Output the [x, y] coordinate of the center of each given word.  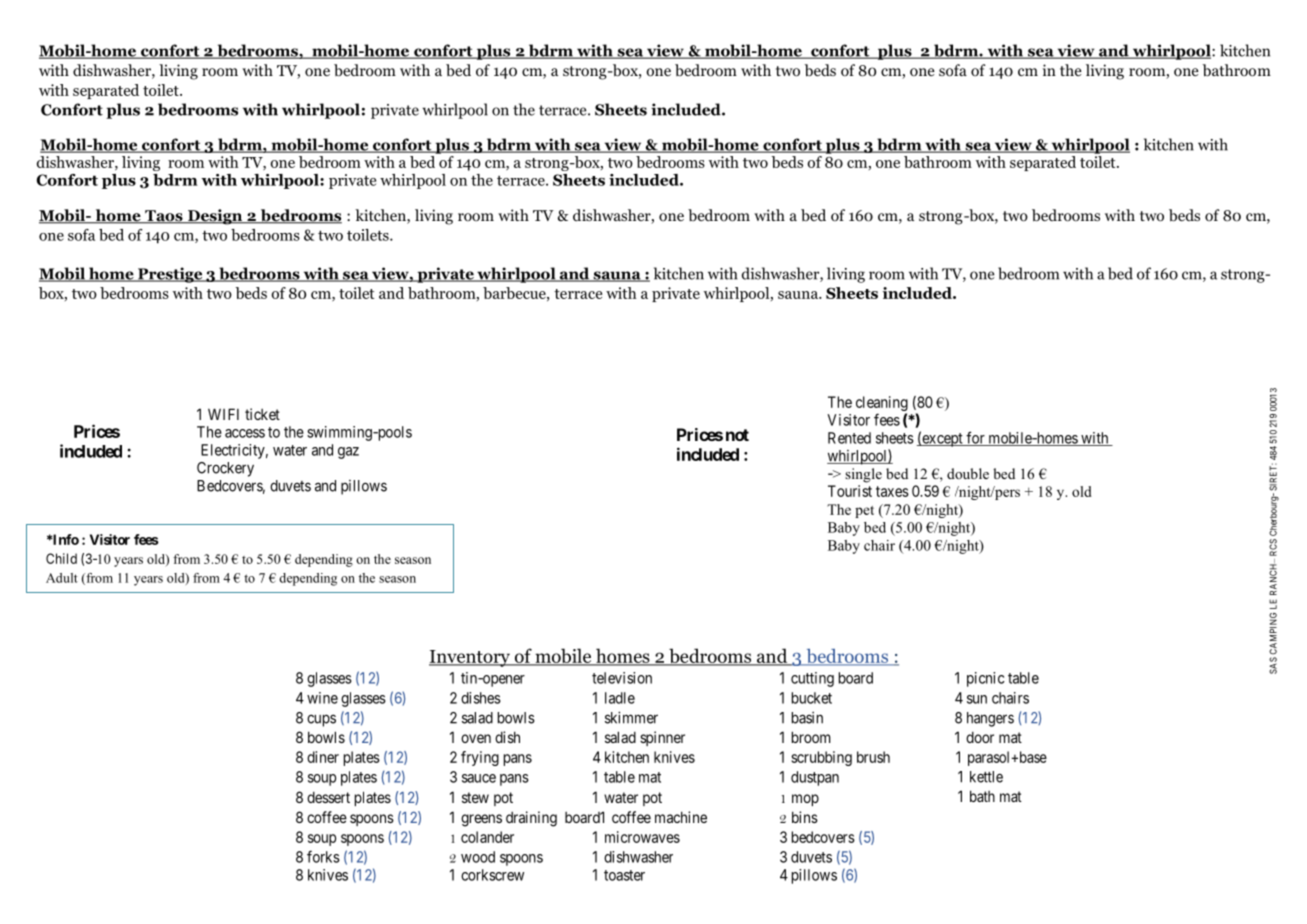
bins [805, 817]
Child [61, 558]
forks [323, 856]
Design [215, 217]
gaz [348, 453]
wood [478, 857]
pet [864, 512]
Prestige [170, 275]
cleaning [882, 403]
